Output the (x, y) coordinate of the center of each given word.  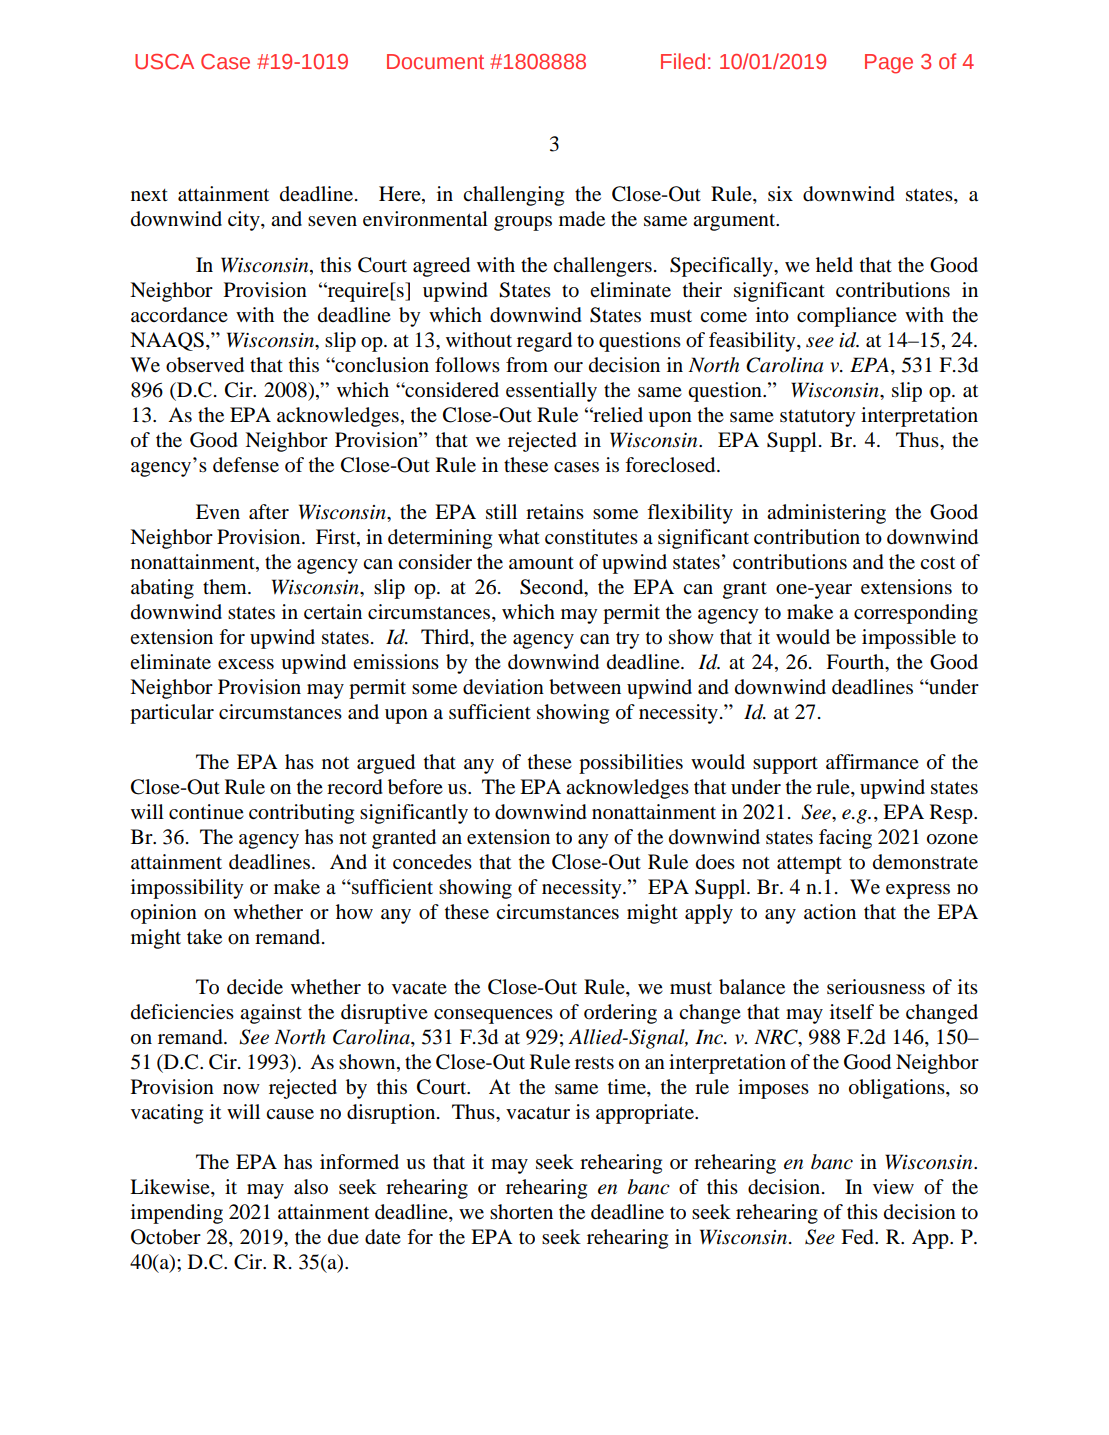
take (204, 937)
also (311, 1187)
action (830, 911)
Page (889, 64)
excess (246, 664)
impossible (909, 639)
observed (205, 365)
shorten (521, 1212)
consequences (493, 1016)
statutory (818, 418)
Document (435, 62)
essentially (551, 392)
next (149, 195)
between (585, 687)
